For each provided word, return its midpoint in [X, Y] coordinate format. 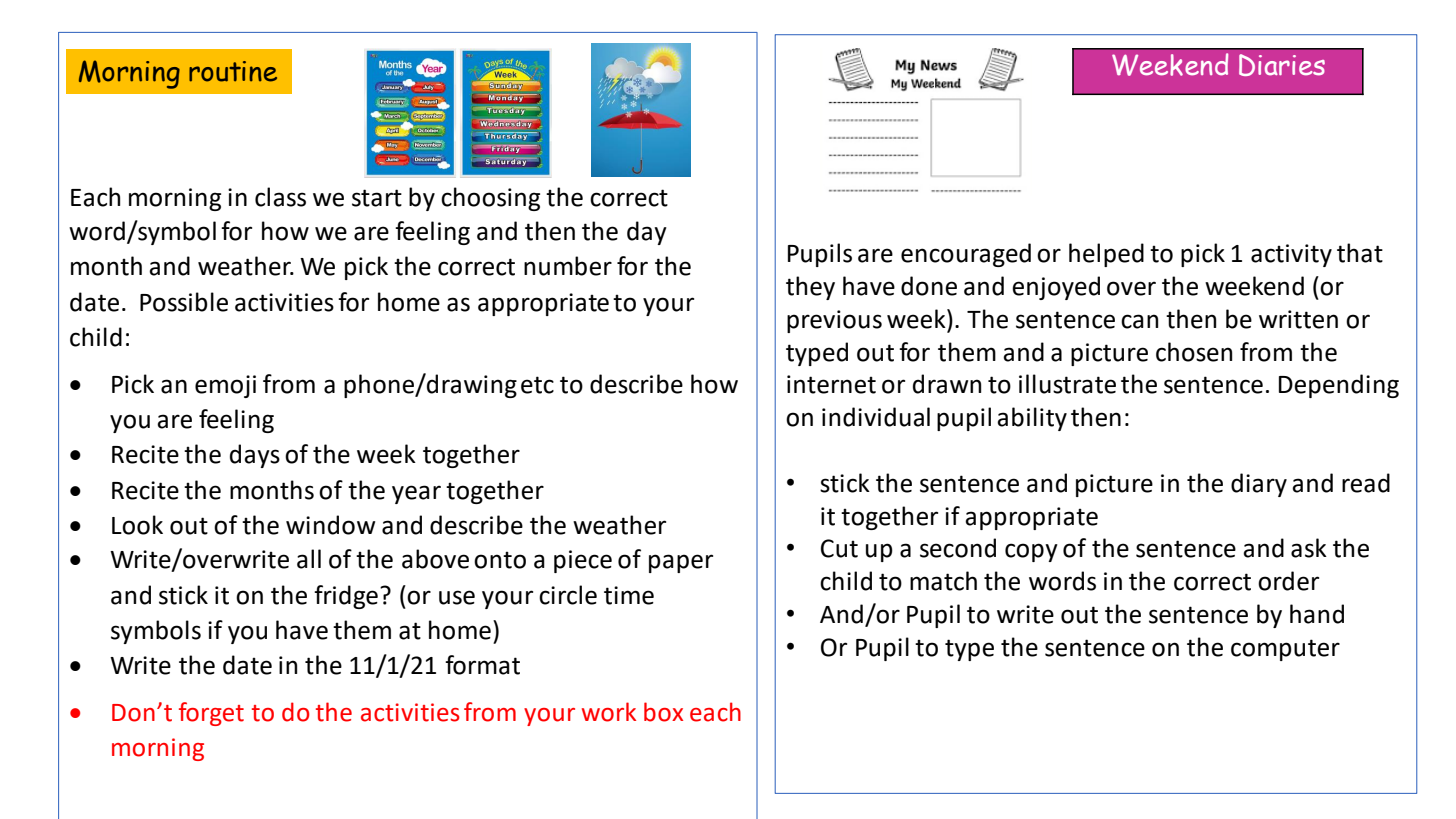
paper [681, 563]
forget [211, 714]
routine [233, 71]
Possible [184, 302]
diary [1259, 485]
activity [1291, 255]
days [255, 456]
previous [834, 321]
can [1139, 321]
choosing [490, 199]
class [280, 197]
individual [876, 417]
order [1288, 581]
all [309, 559]
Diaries [1282, 65]
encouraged [966, 255]
